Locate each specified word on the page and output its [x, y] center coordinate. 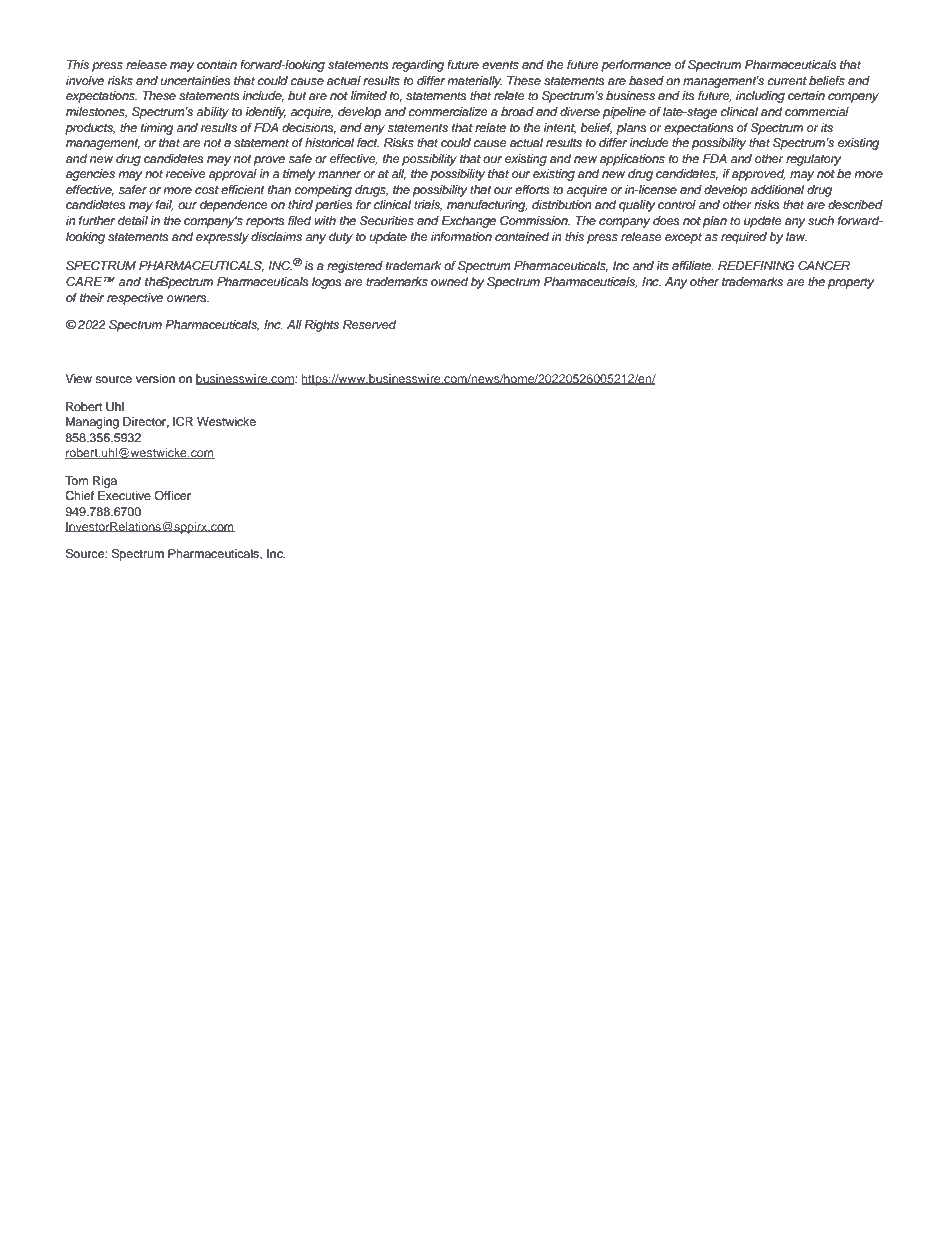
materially [474, 82]
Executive [124, 495]
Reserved [369, 324]
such [821, 220]
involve [85, 80]
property [851, 283]
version [155, 378]
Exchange [468, 222]
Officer [172, 495]
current [787, 81]
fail [165, 205]
